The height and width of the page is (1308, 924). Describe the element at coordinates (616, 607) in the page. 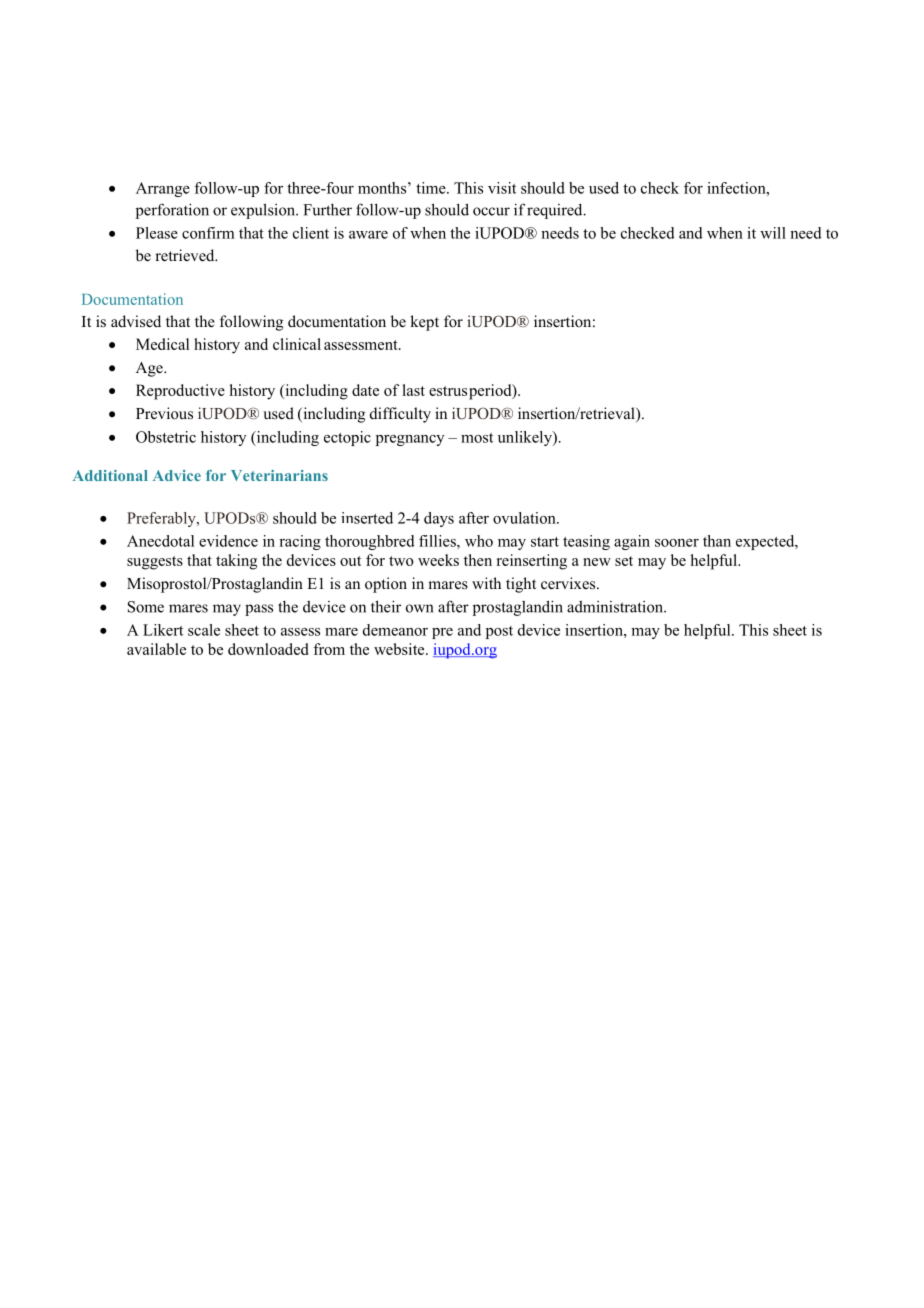

I see `administration` at that location.
